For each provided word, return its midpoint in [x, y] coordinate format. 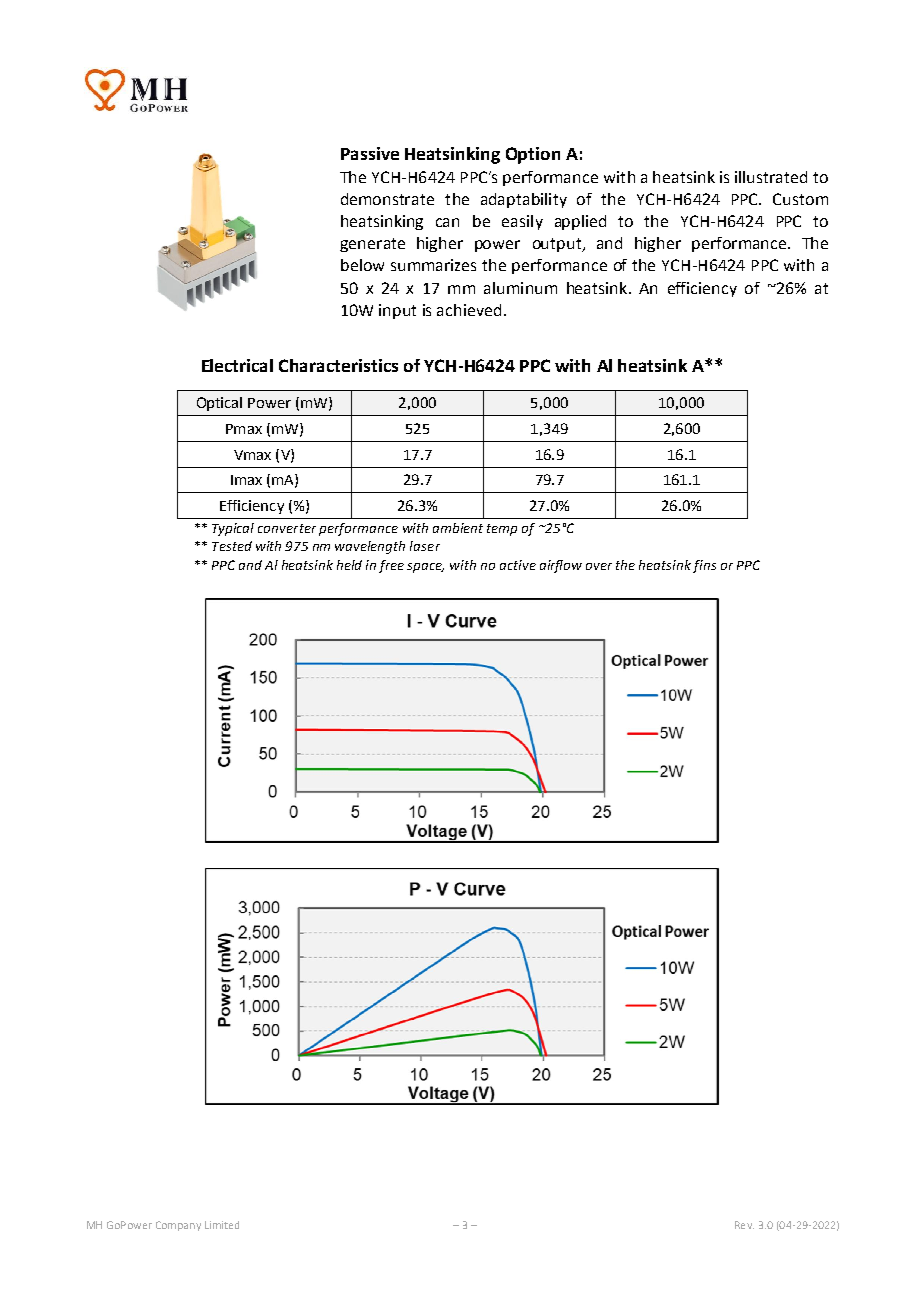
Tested [232, 546]
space [425, 568]
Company [178, 1226]
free [391, 566]
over [599, 566]
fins [704, 566]
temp [502, 530]
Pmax [244, 429]
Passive [370, 153]
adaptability [524, 200]
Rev [744, 1225]
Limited [222, 1225]
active [518, 565]
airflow [561, 566]
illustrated [771, 177]
